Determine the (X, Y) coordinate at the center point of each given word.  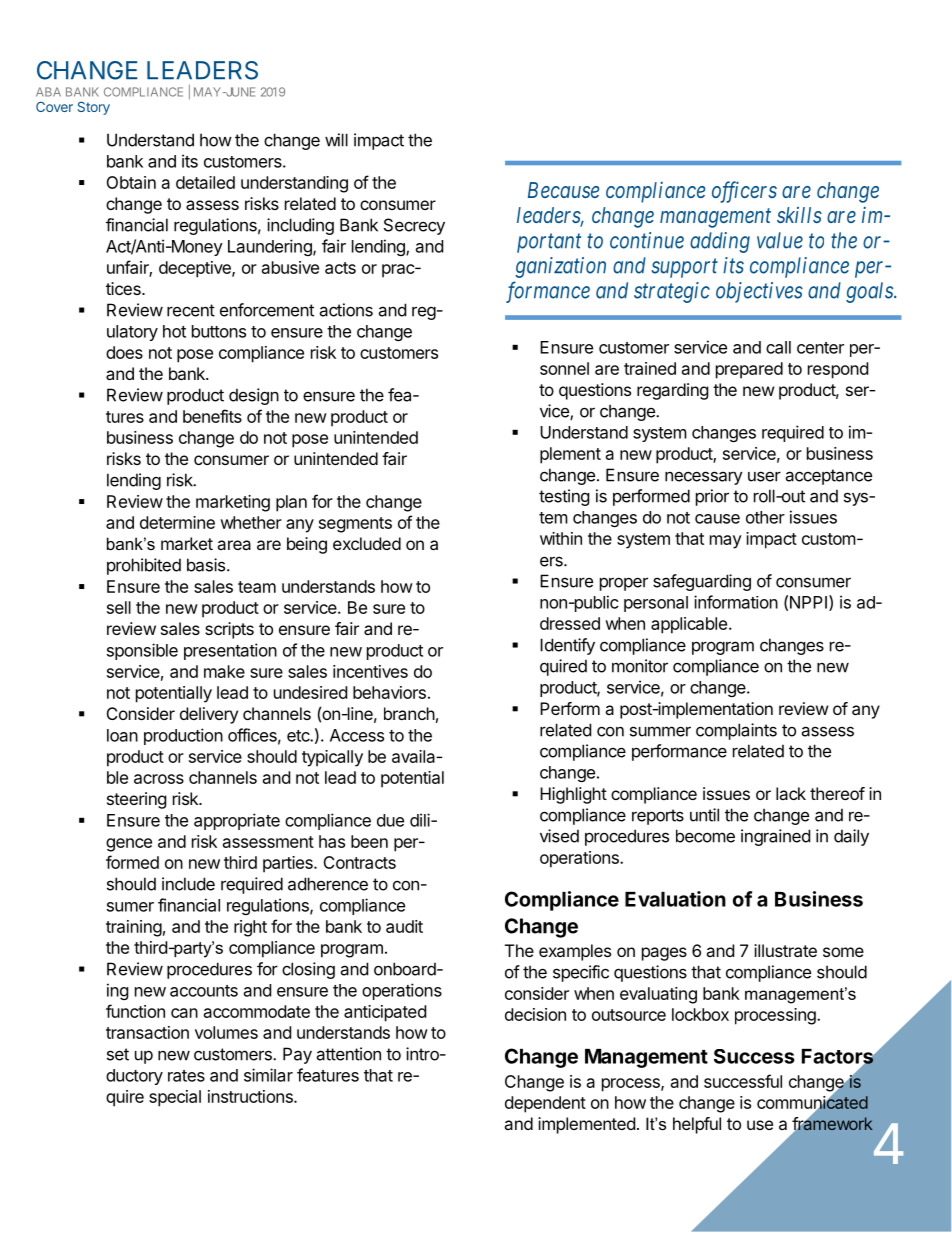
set (118, 1054)
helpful (697, 1125)
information (736, 602)
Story (94, 108)
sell (119, 607)
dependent (545, 1104)
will (336, 140)
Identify (567, 646)
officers (744, 192)
